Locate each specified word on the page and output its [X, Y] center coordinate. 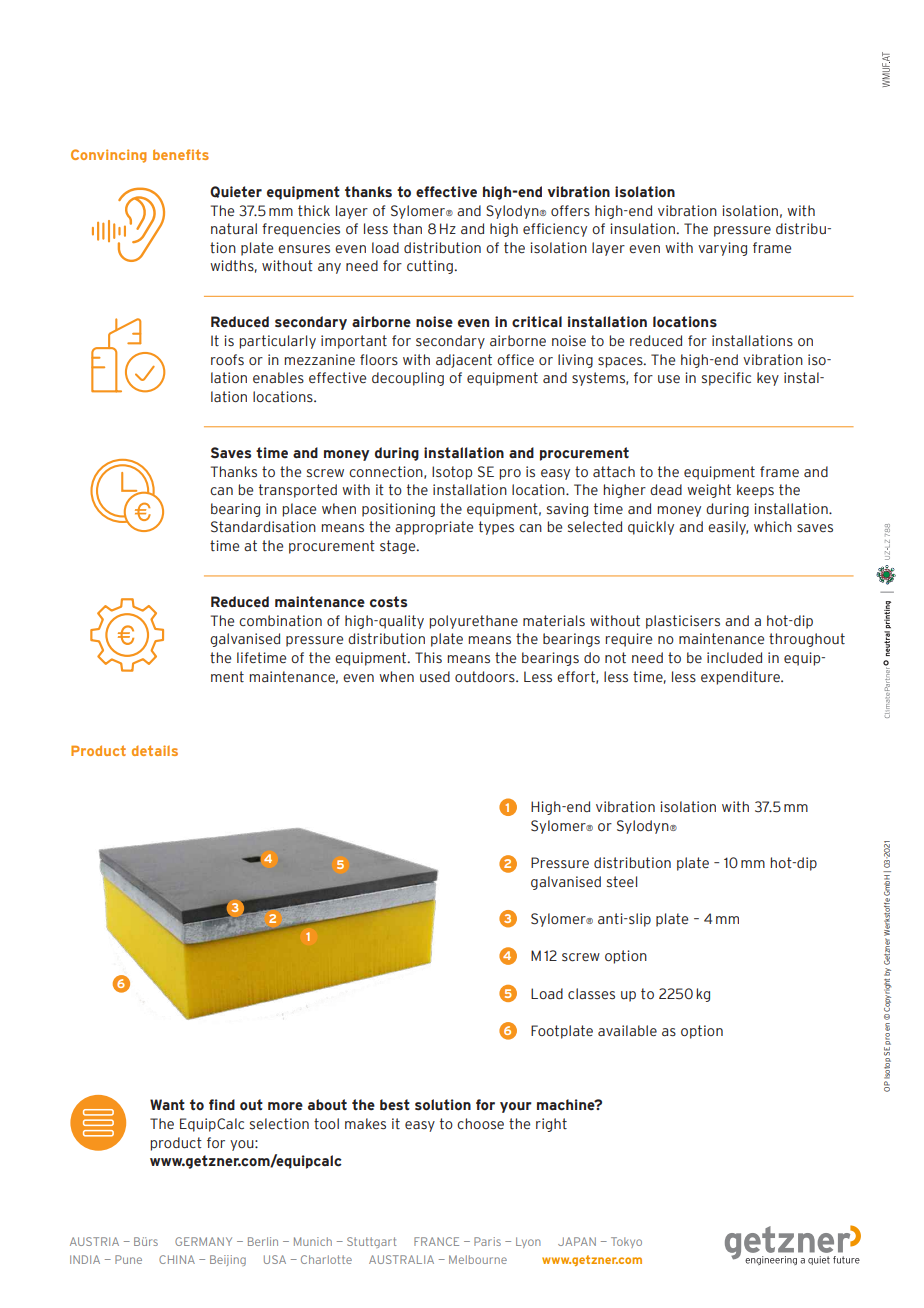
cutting [430, 267]
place [299, 510]
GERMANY [203, 1241]
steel [622, 882]
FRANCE [436, 1241]
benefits [181, 154]
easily [728, 528]
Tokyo [626, 1242]
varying [722, 249]
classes [591, 994]
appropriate [434, 528]
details [155, 750]
